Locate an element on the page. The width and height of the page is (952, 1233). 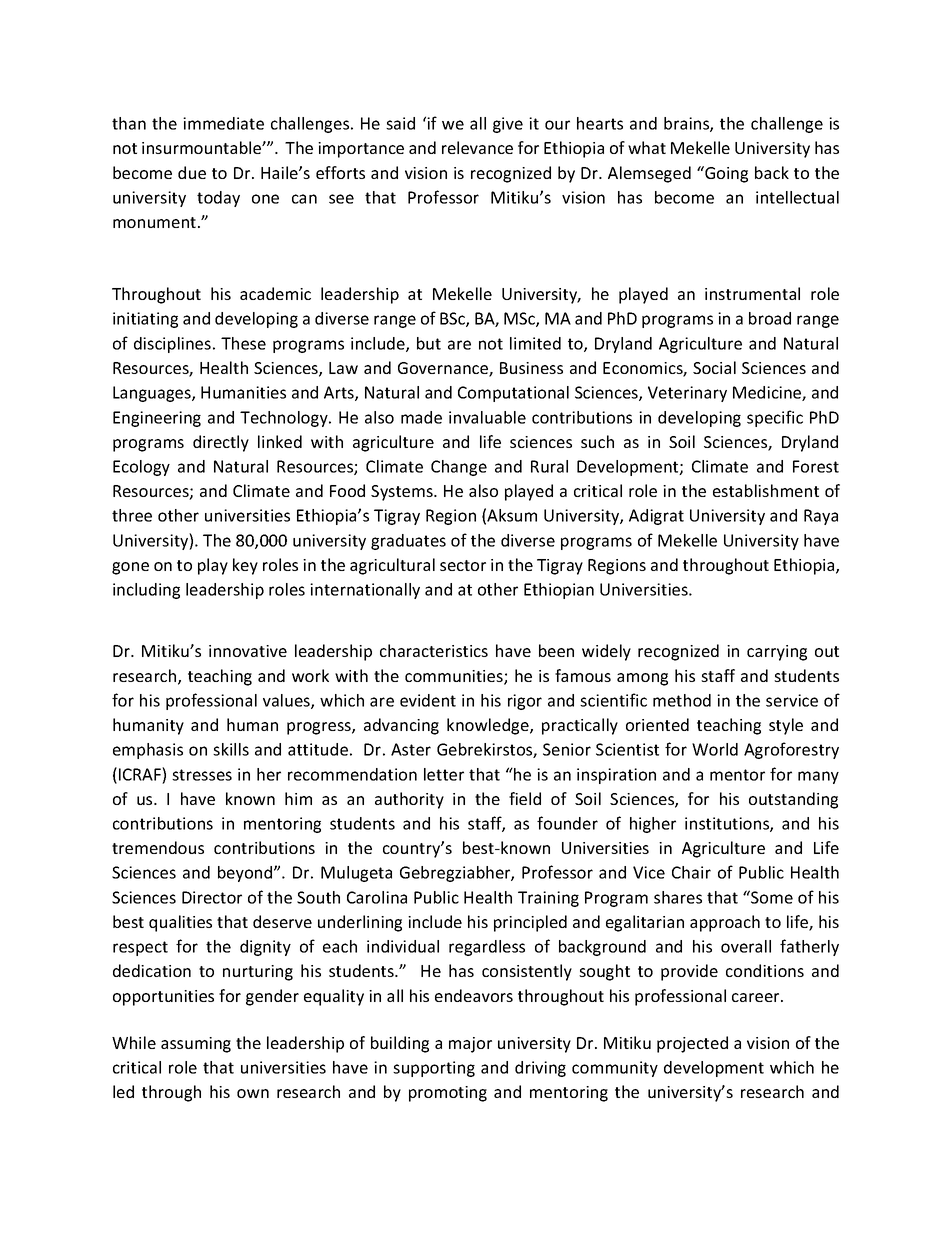
due is located at coordinates (192, 172).
